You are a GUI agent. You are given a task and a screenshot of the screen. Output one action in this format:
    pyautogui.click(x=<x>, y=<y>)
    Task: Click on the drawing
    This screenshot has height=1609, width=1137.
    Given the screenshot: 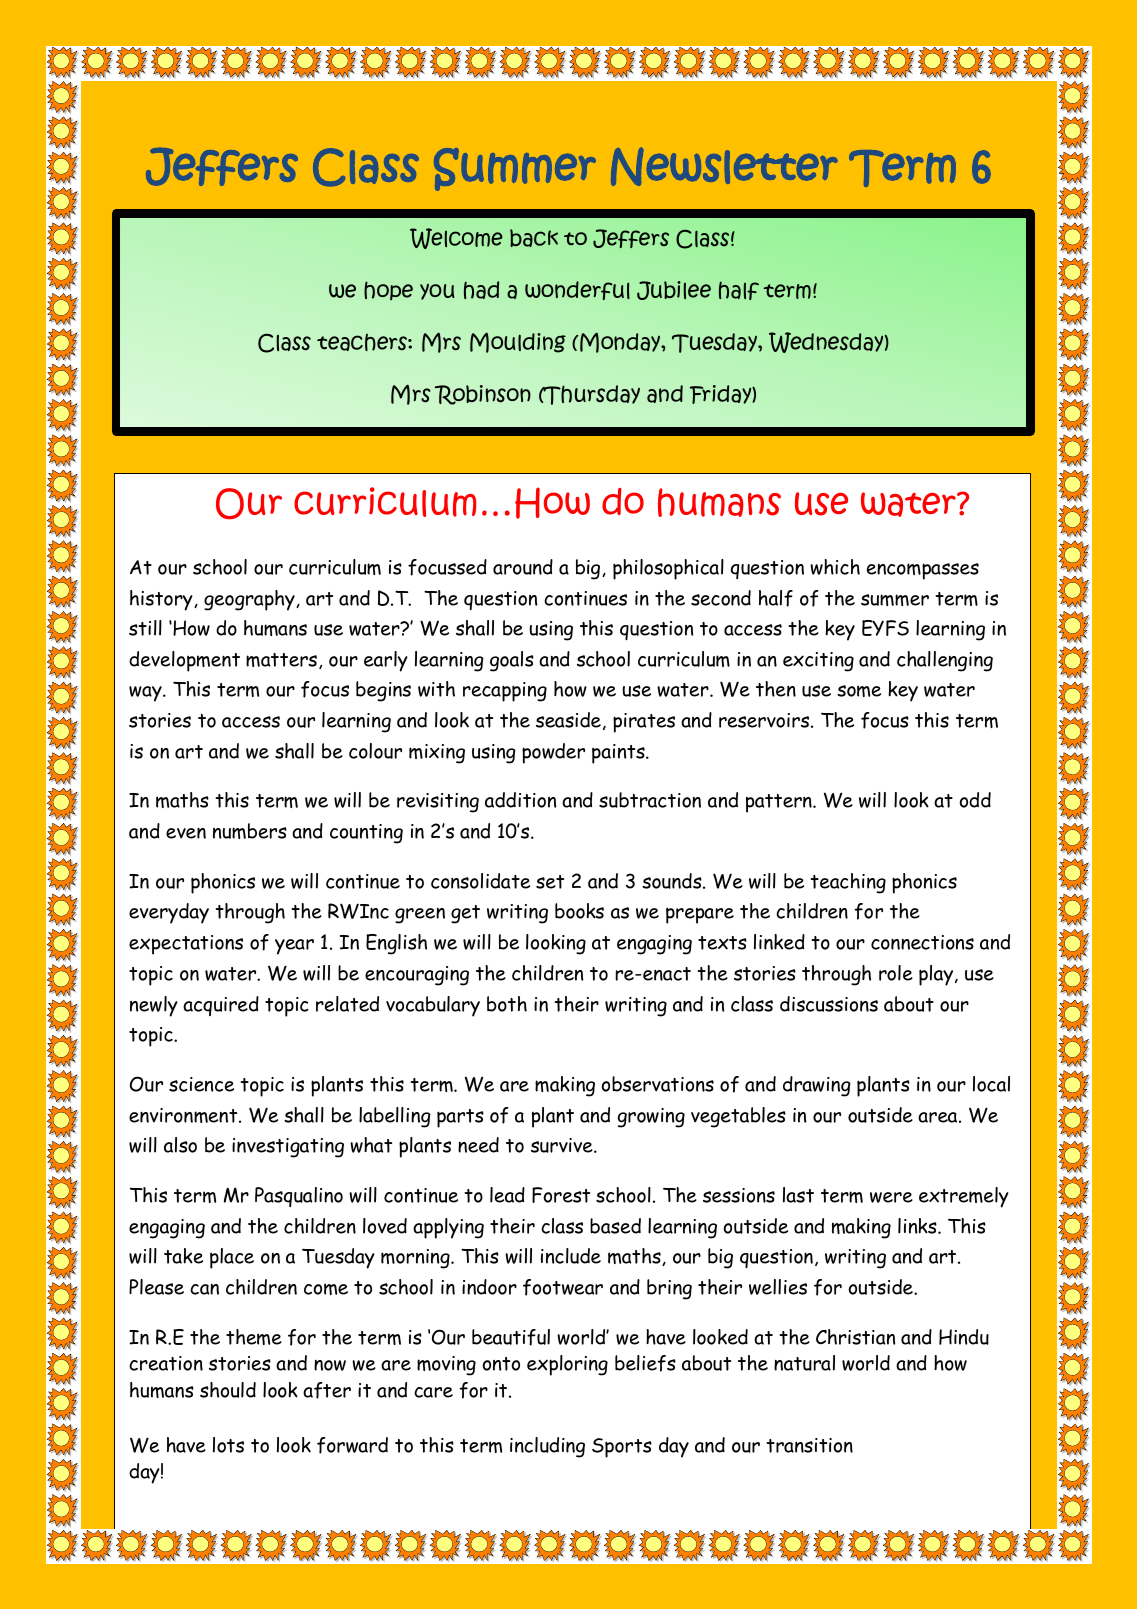 What is the action you would take?
    pyautogui.click(x=817, y=1086)
